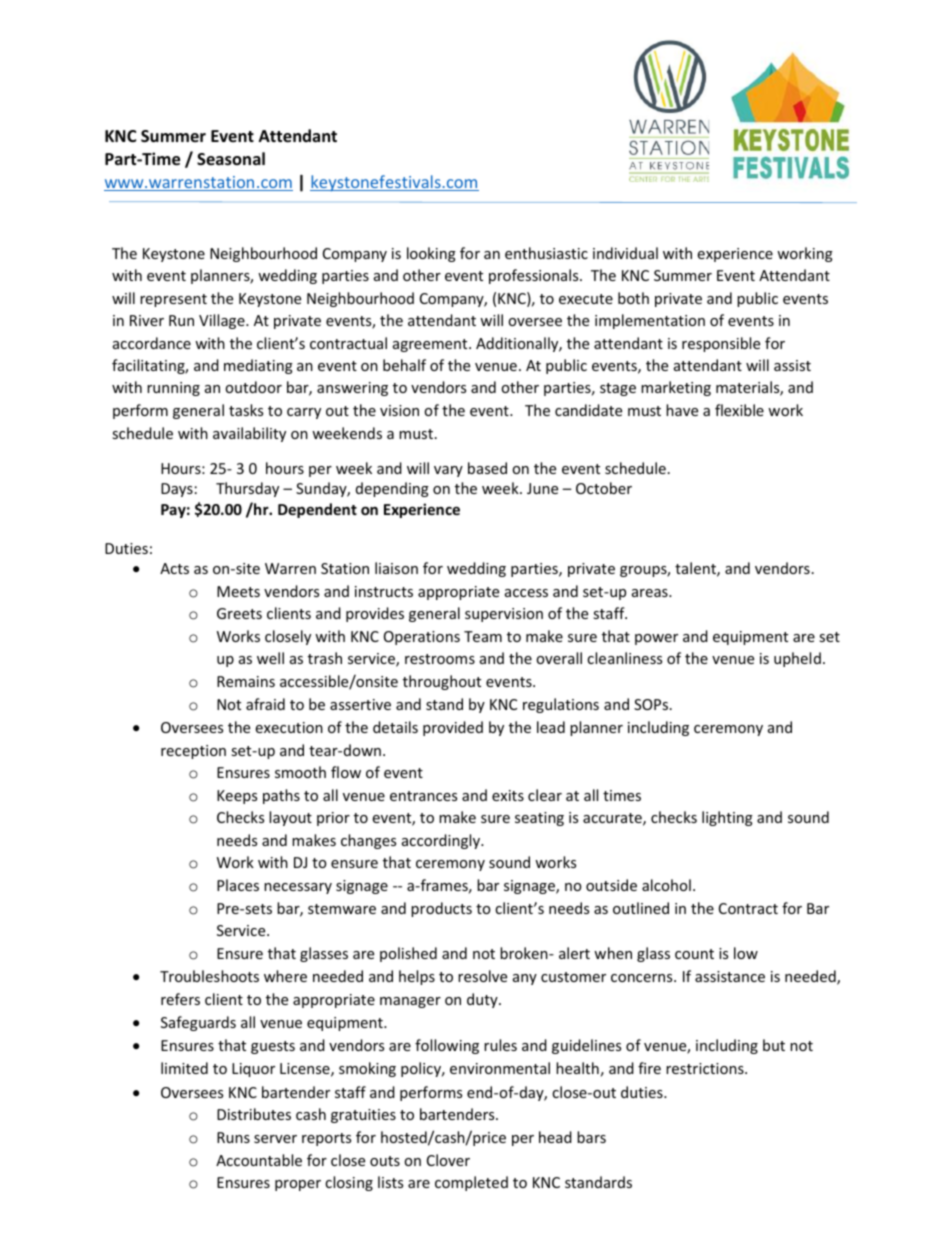 This image has height=1233, width=952. I want to click on Runs, so click(233, 1137).
